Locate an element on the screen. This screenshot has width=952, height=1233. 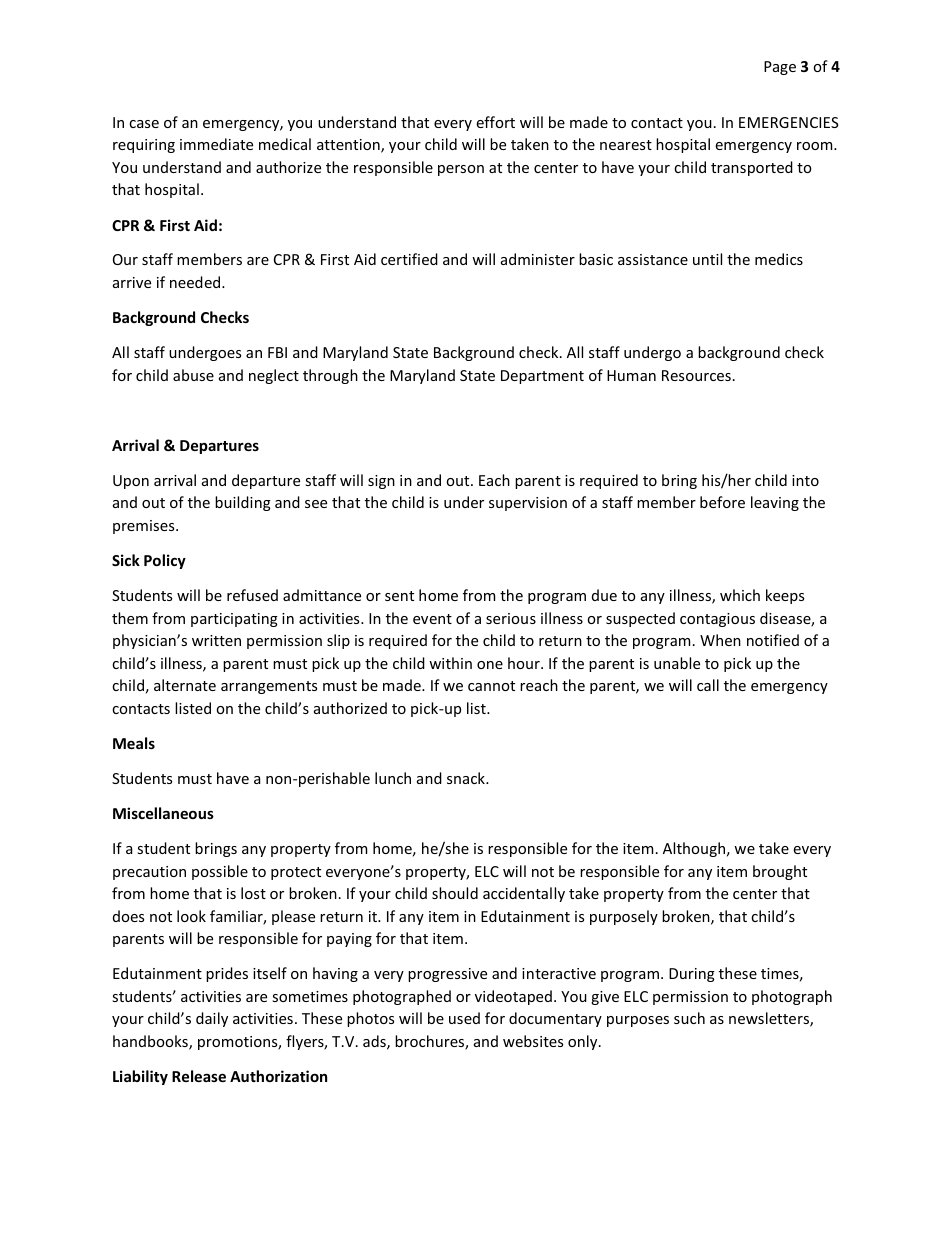
which is located at coordinates (740, 595).
